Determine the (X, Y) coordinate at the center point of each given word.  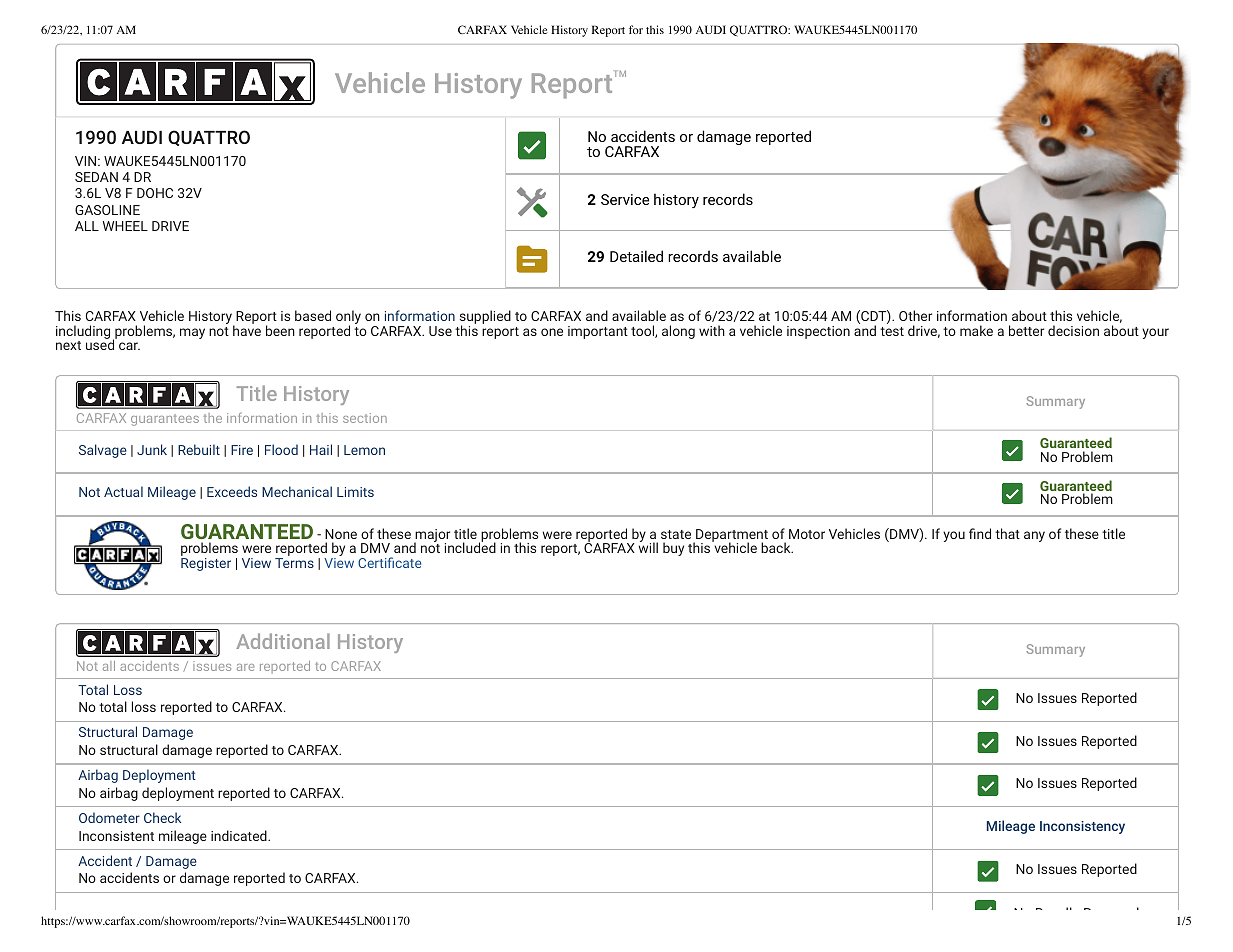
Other (915, 315)
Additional (283, 641)
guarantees (165, 420)
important (598, 332)
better (1026, 330)
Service (625, 199)
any (1034, 536)
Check (162, 817)
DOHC (155, 193)
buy (673, 549)
